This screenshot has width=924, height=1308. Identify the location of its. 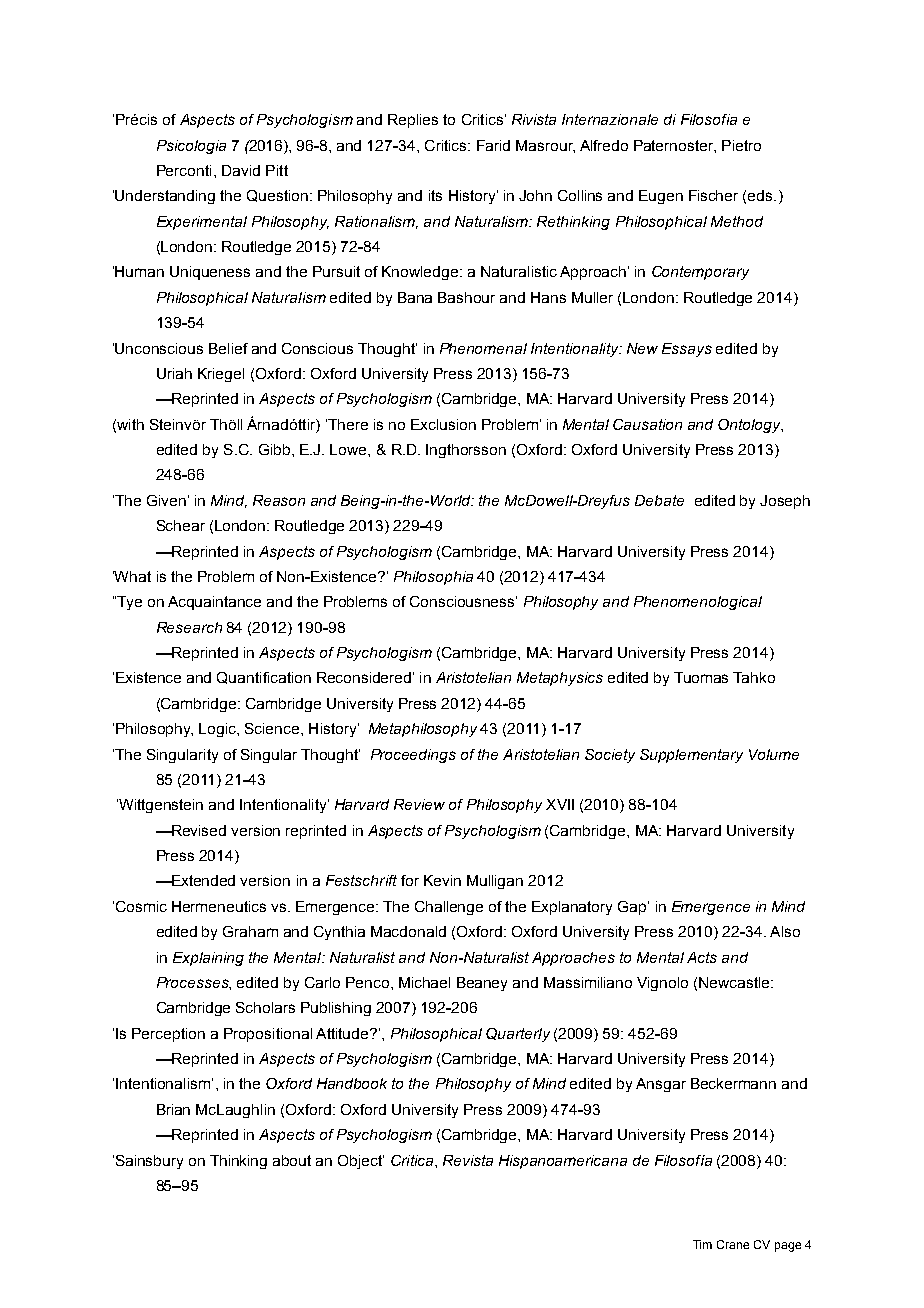
(435, 195).
